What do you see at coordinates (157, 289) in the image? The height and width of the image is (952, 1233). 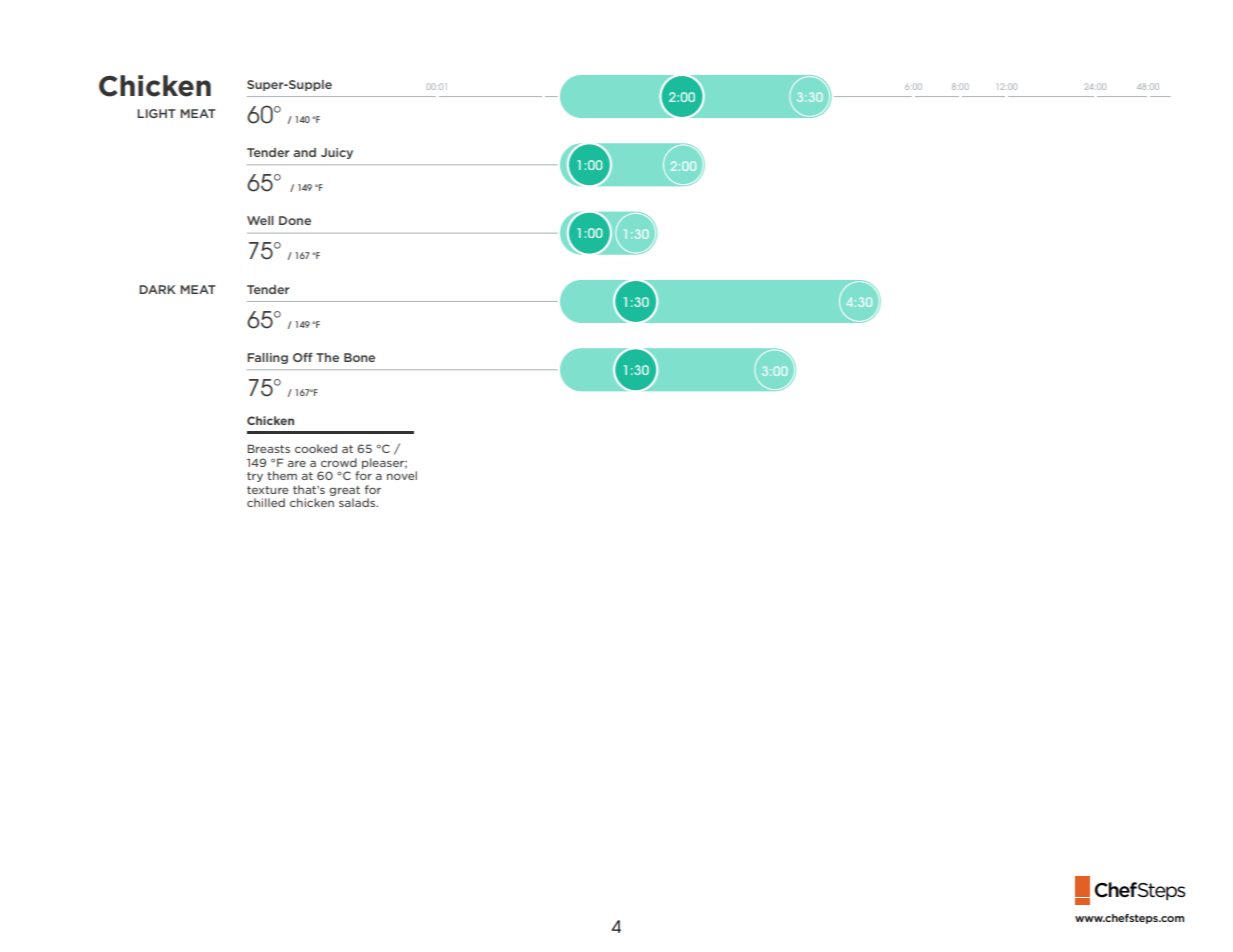 I see `DARK` at bounding box center [157, 289].
